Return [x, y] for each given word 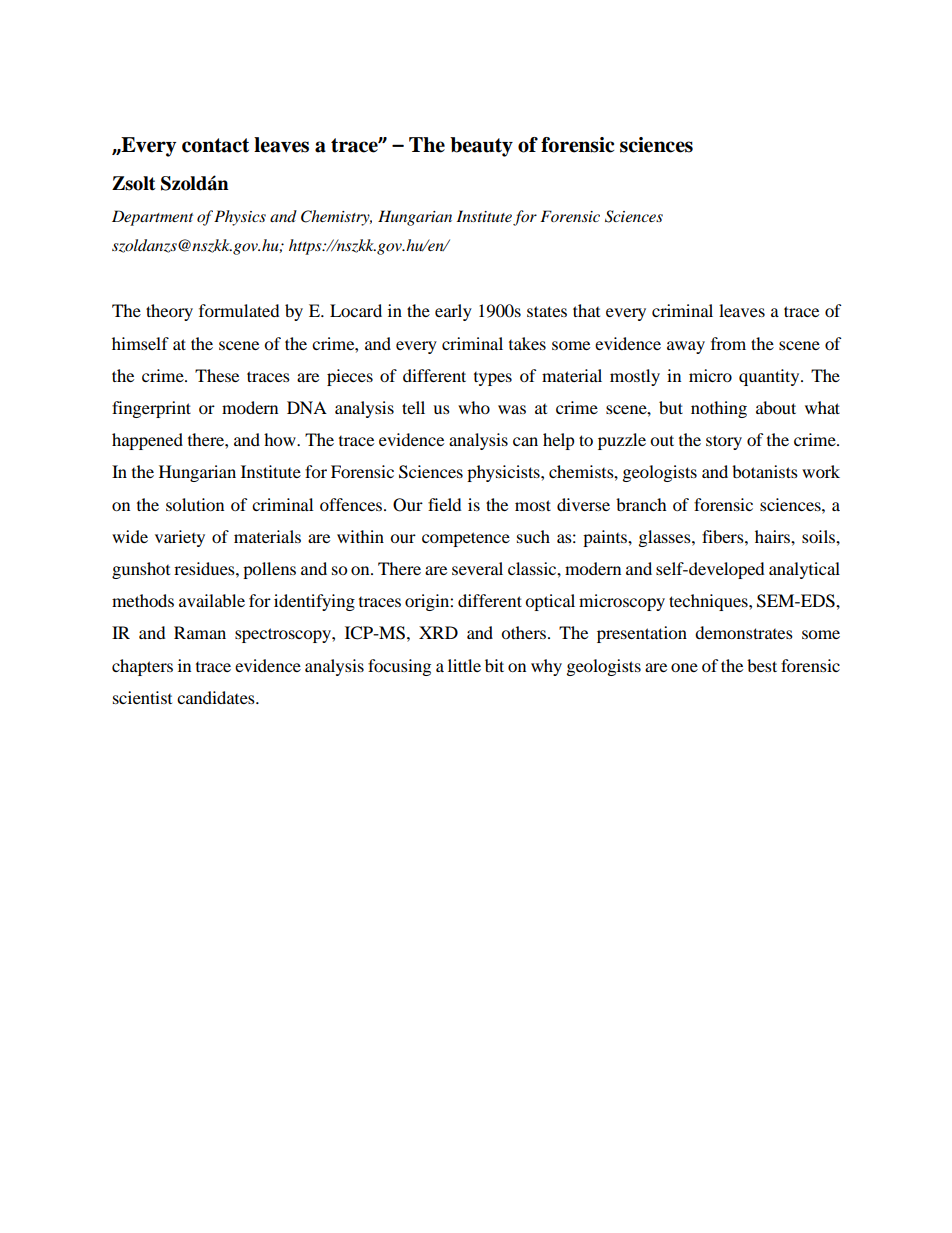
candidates [217, 697]
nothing [719, 409]
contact [215, 145]
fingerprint [151, 409]
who [474, 407]
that [586, 310]
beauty [481, 147]
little [464, 665]
